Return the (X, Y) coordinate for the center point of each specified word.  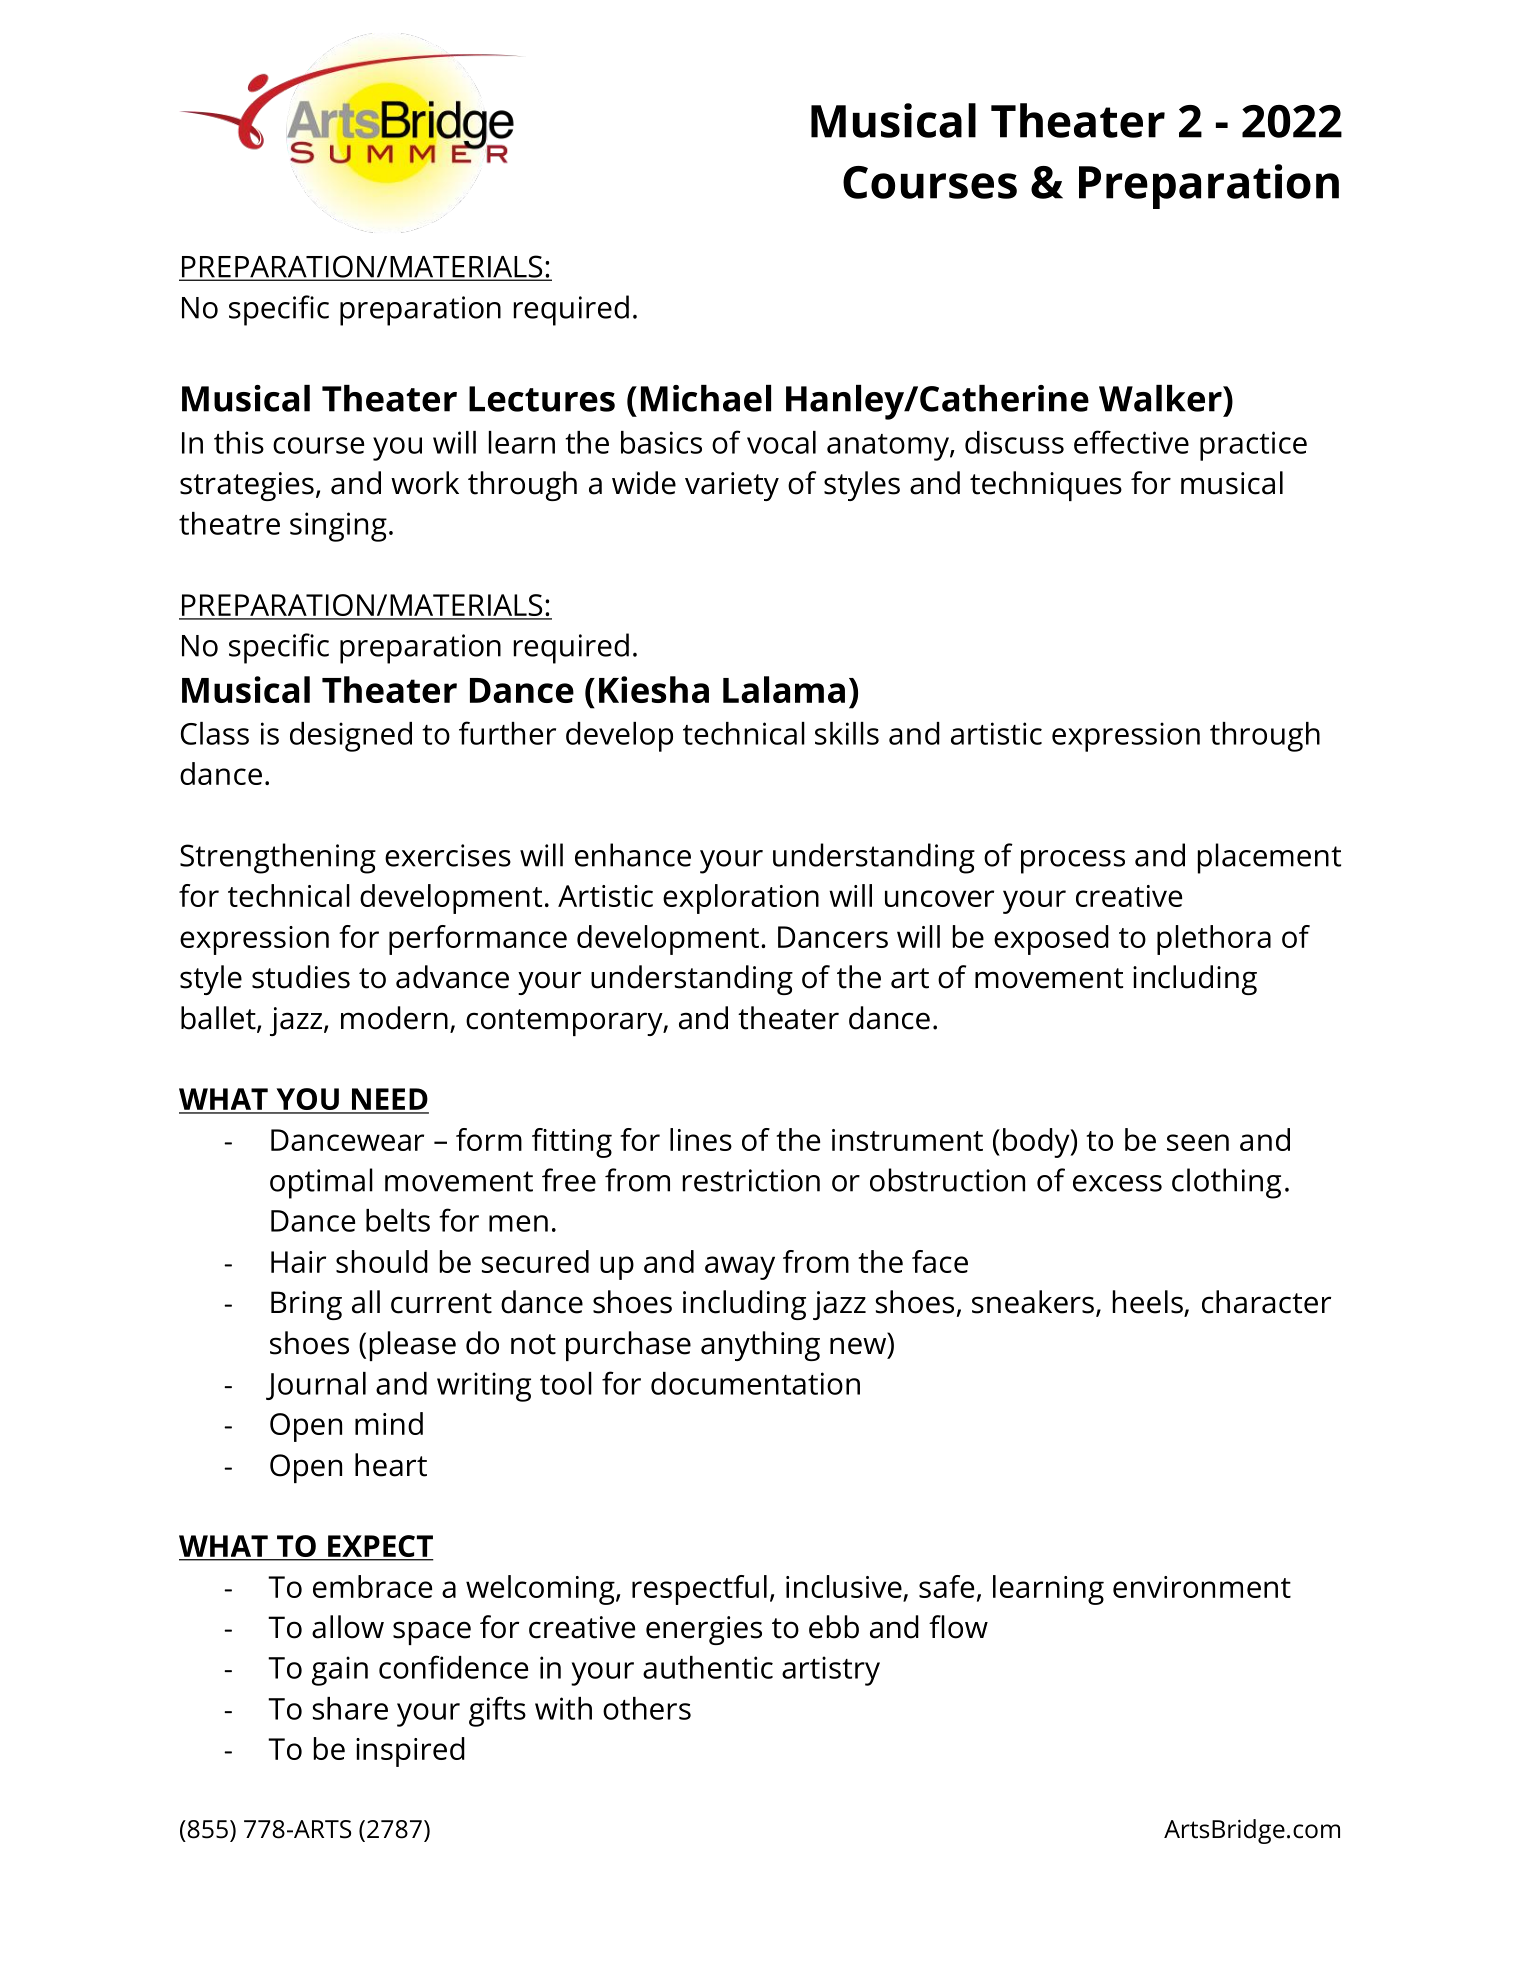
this (239, 442)
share (350, 1708)
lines (701, 1139)
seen (1198, 1142)
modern (394, 1018)
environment (1202, 1587)
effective (1131, 442)
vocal (781, 442)
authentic (708, 1667)
